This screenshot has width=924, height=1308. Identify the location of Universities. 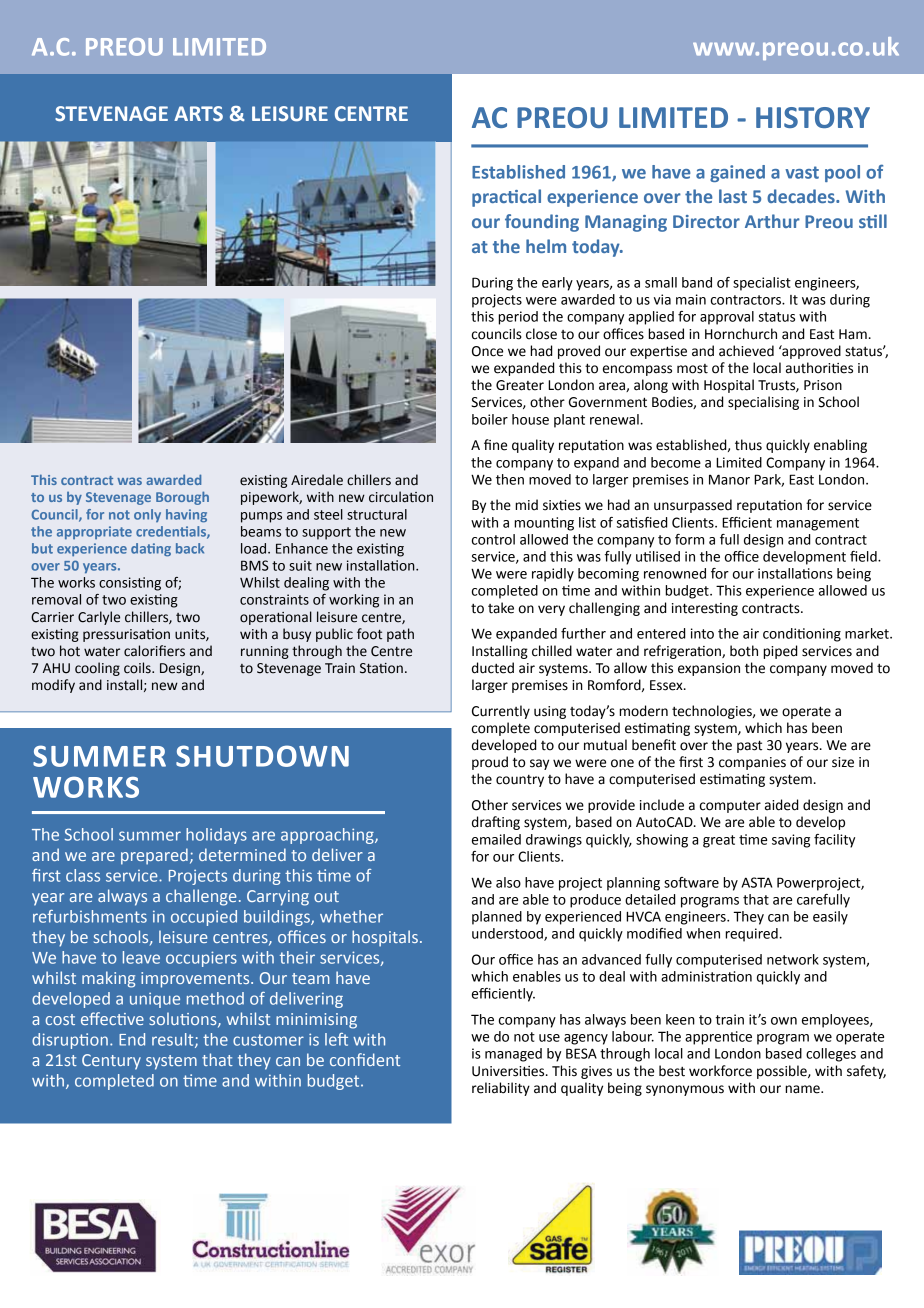
(509, 1071).
